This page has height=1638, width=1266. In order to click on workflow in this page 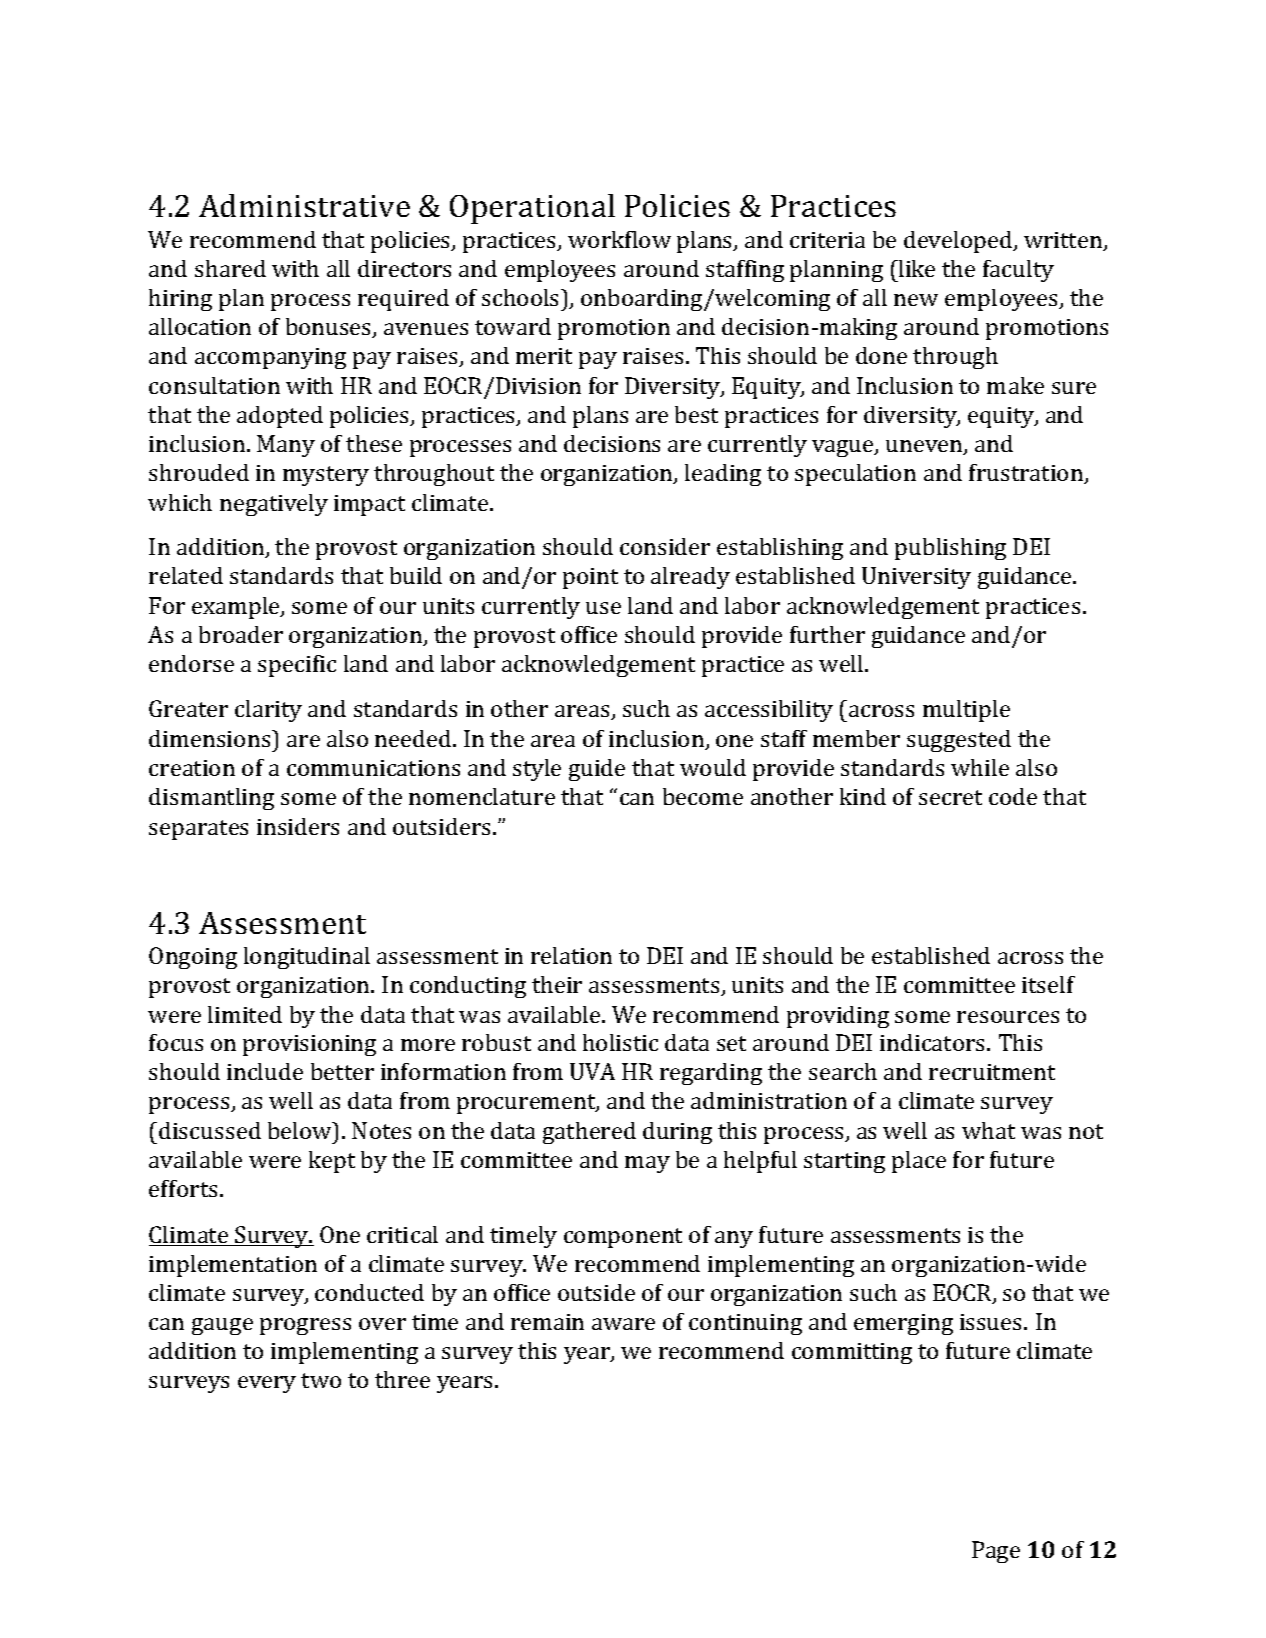, I will do `click(619, 239)`.
